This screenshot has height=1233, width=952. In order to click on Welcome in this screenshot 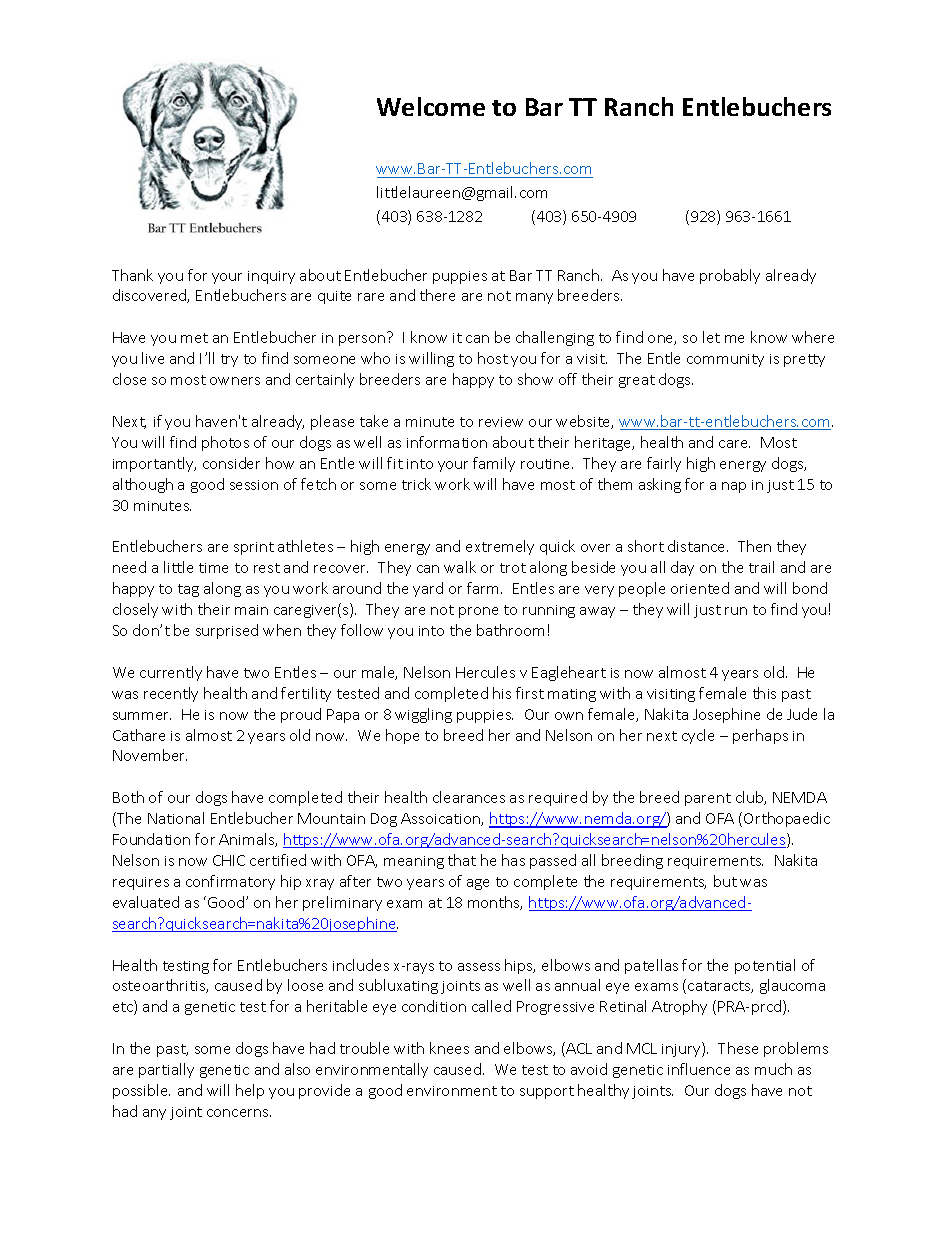, I will do `click(431, 106)`.
